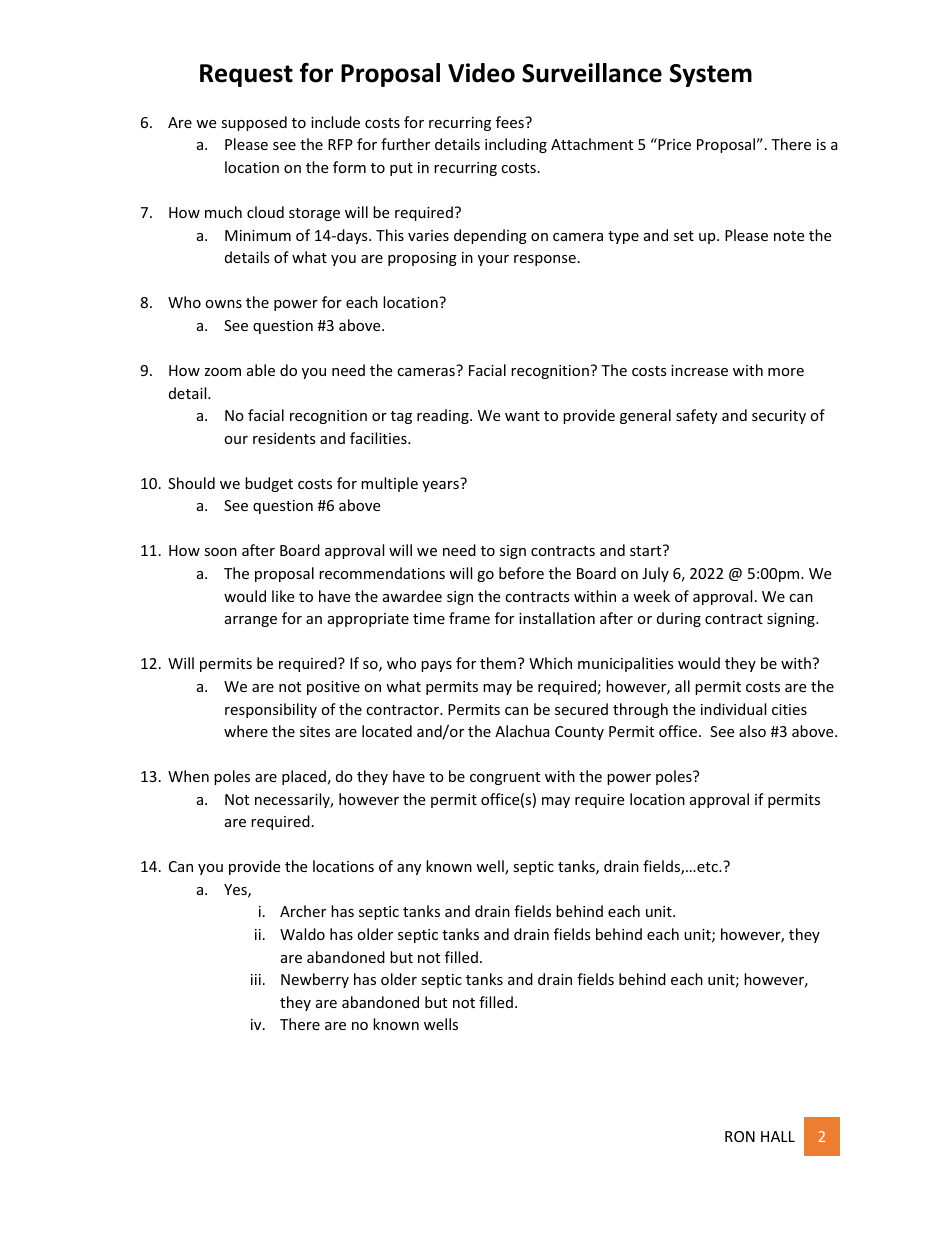 The height and width of the screenshot is (1233, 952). What do you see at coordinates (511, 122) in the screenshot?
I see `fees` at bounding box center [511, 122].
